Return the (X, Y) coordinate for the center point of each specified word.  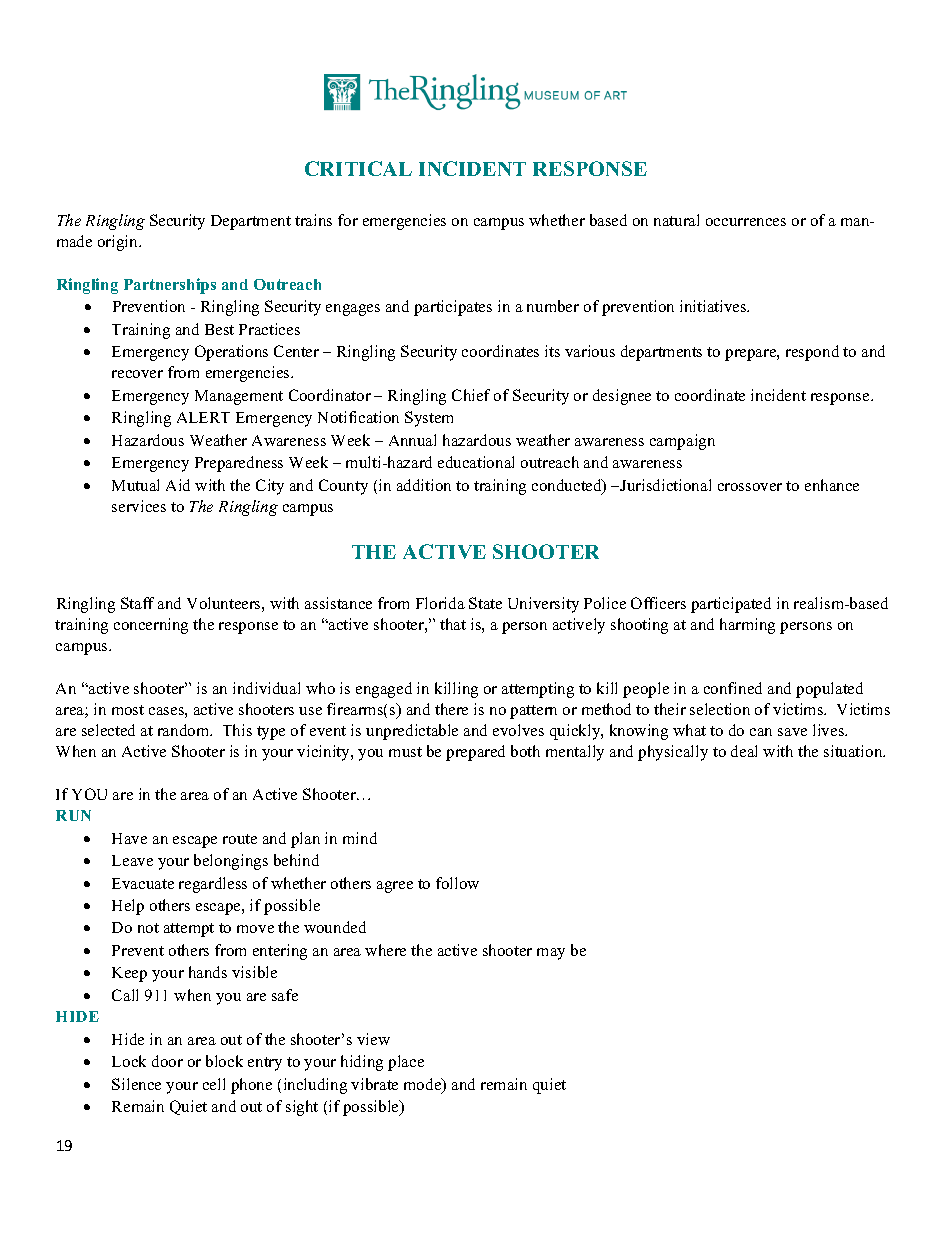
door (167, 1061)
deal (744, 751)
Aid (178, 485)
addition (424, 485)
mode (424, 1085)
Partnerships (170, 286)
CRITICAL (358, 168)
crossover (750, 487)
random (185, 730)
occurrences (746, 222)
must (405, 752)
